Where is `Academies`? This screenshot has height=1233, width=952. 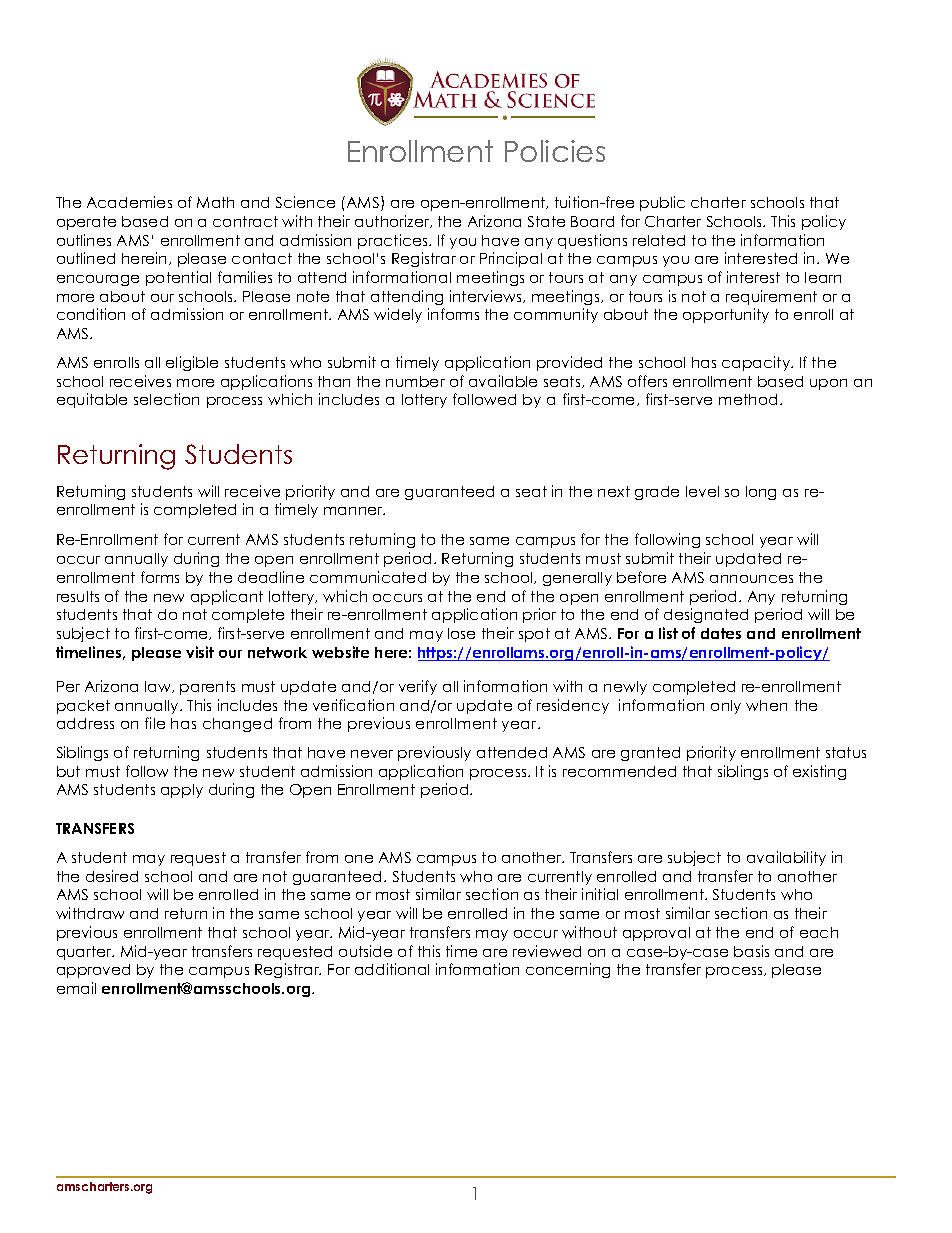
Academies is located at coordinates (129, 202).
